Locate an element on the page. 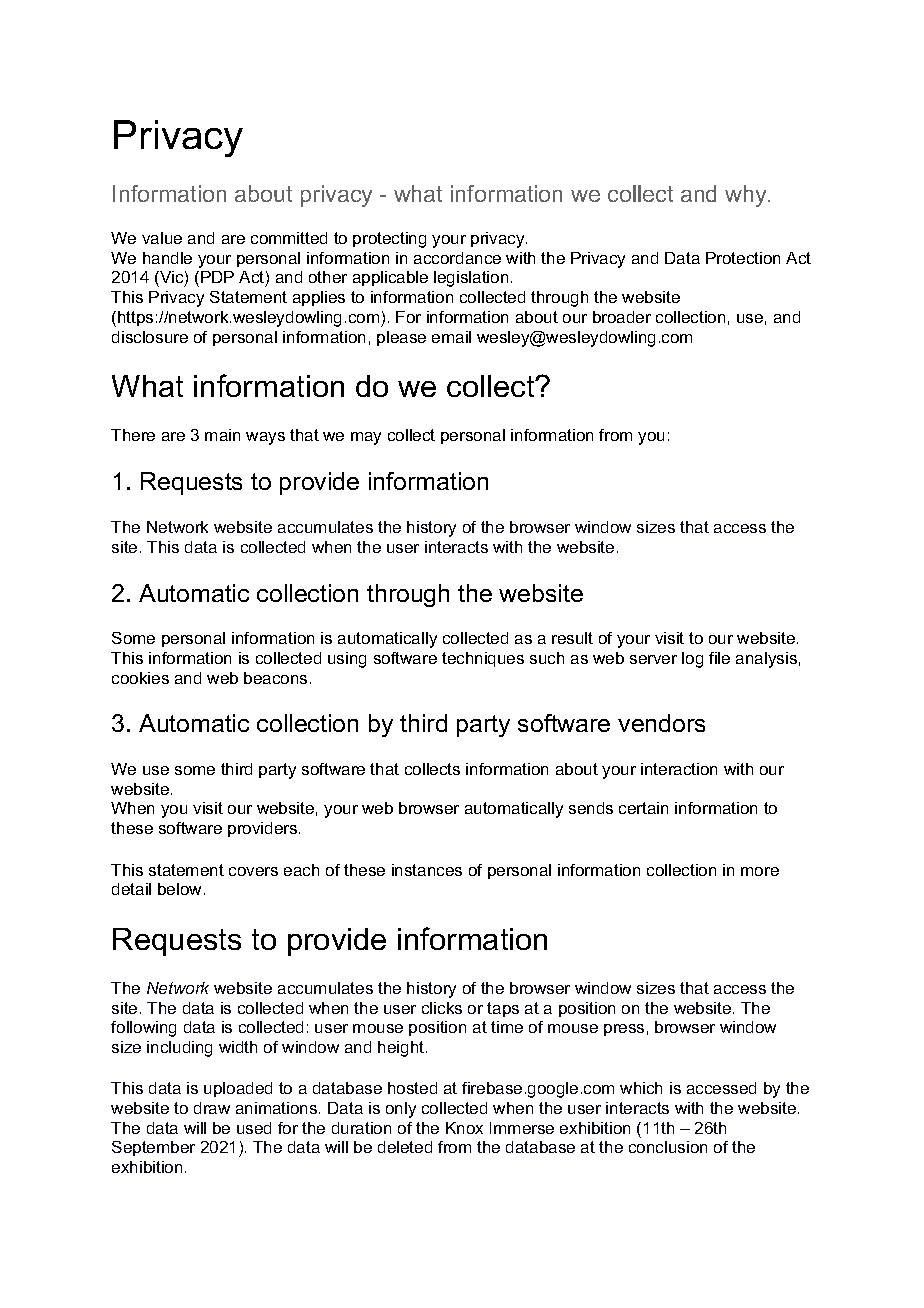  may is located at coordinates (366, 438).
